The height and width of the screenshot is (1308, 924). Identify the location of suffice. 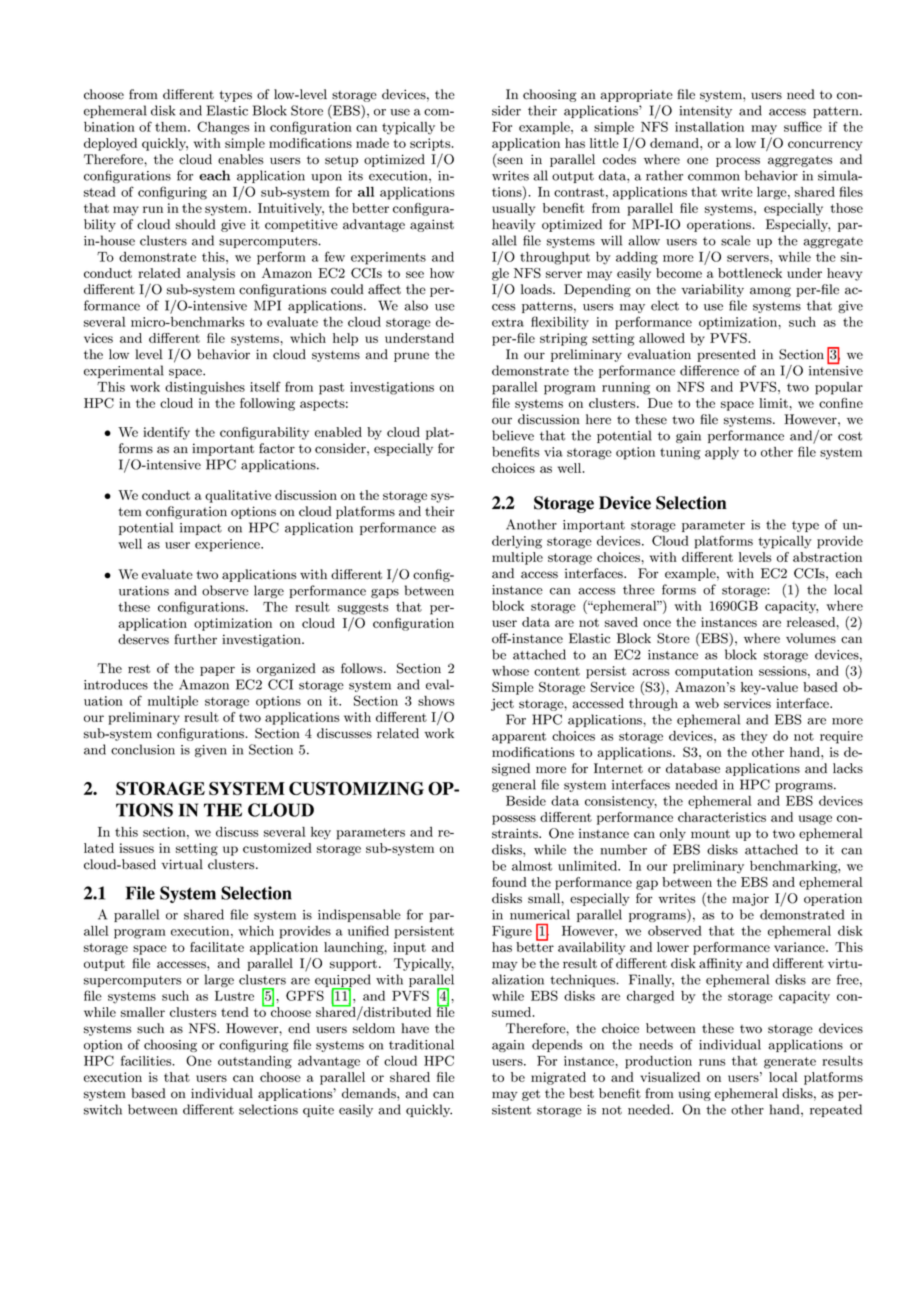
(803, 126).
